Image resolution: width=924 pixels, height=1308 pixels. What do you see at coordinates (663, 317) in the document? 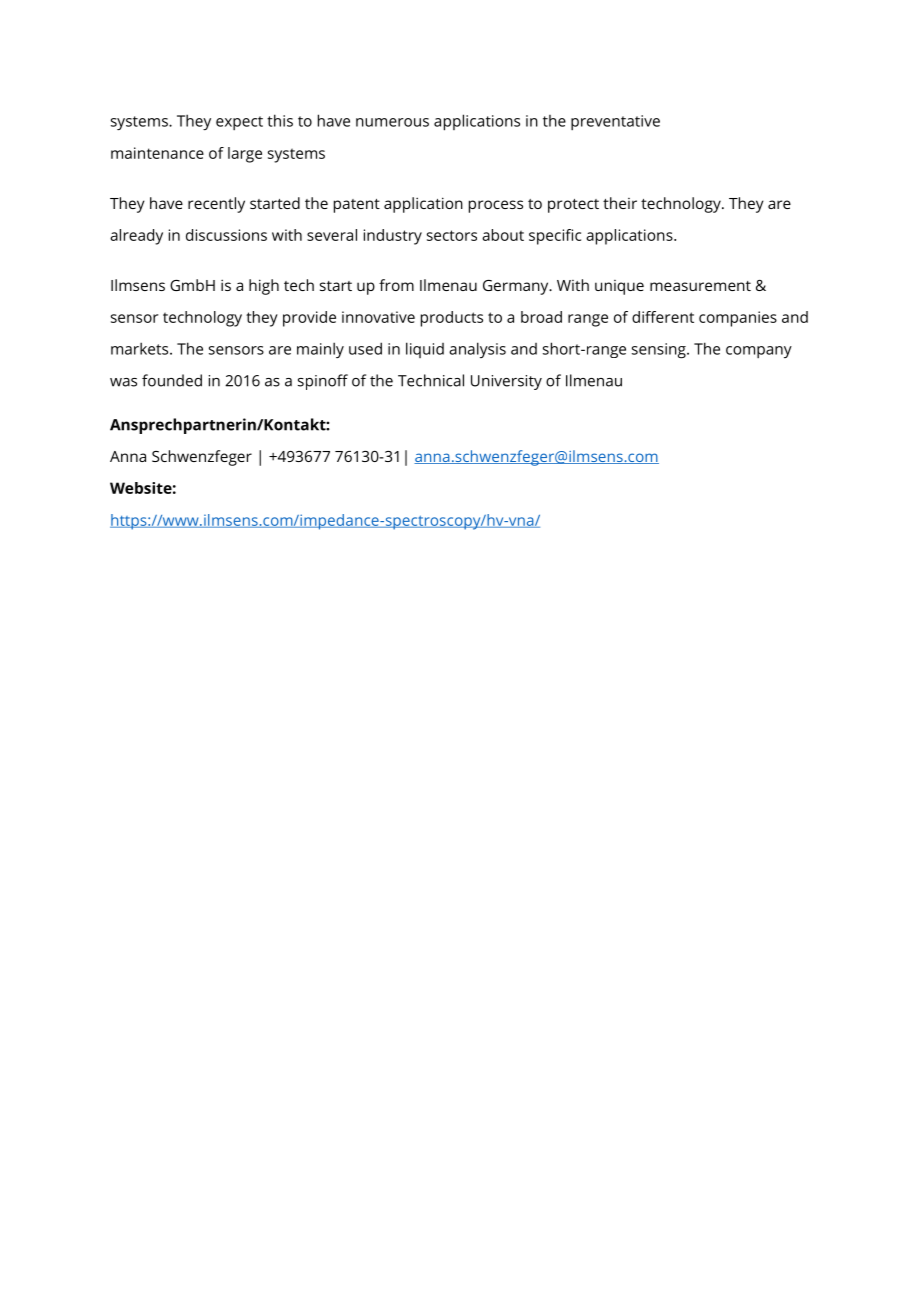
I see `different` at bounding box center [663, 317].
